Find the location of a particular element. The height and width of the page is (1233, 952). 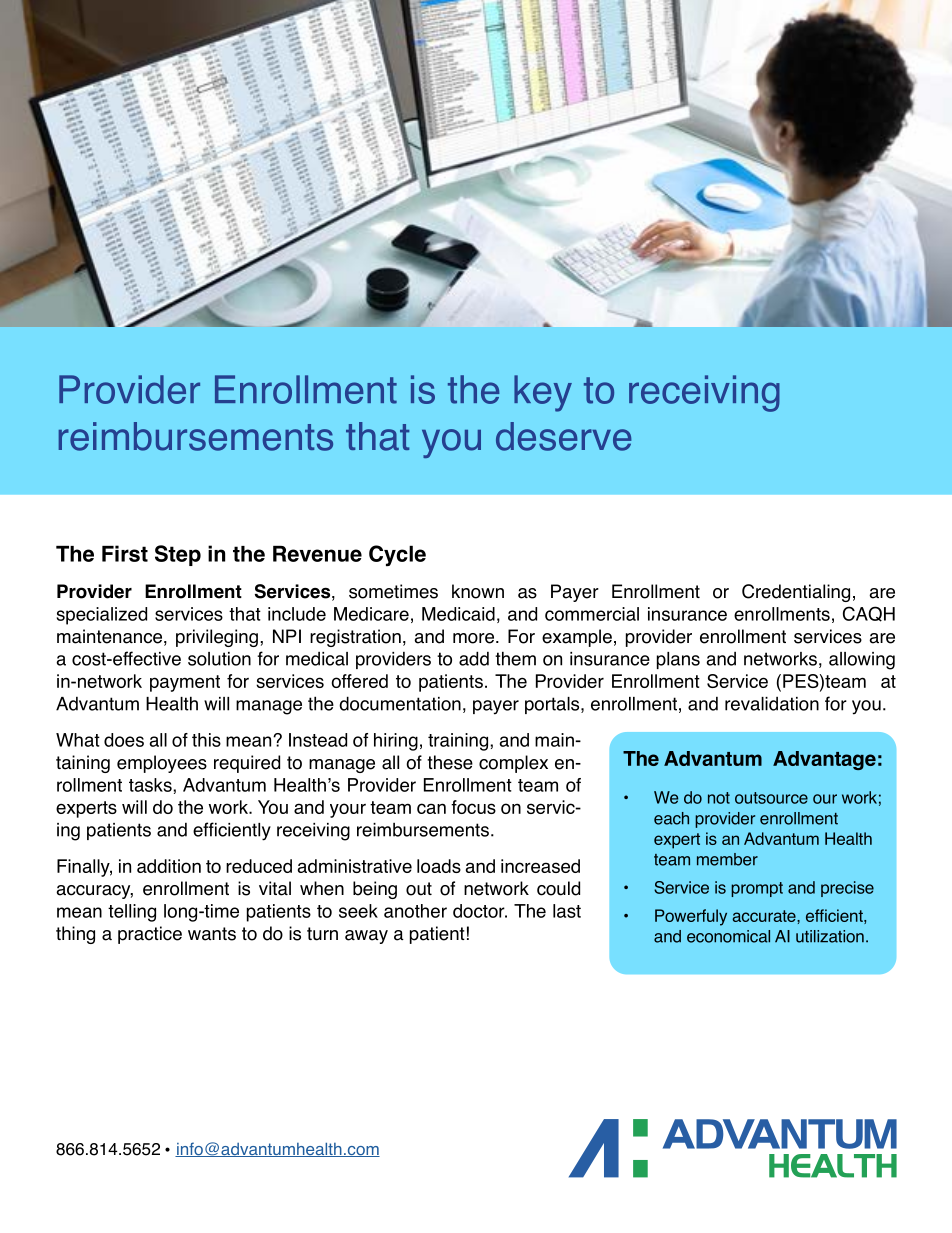

solution is located at coordinates (219, 659).
